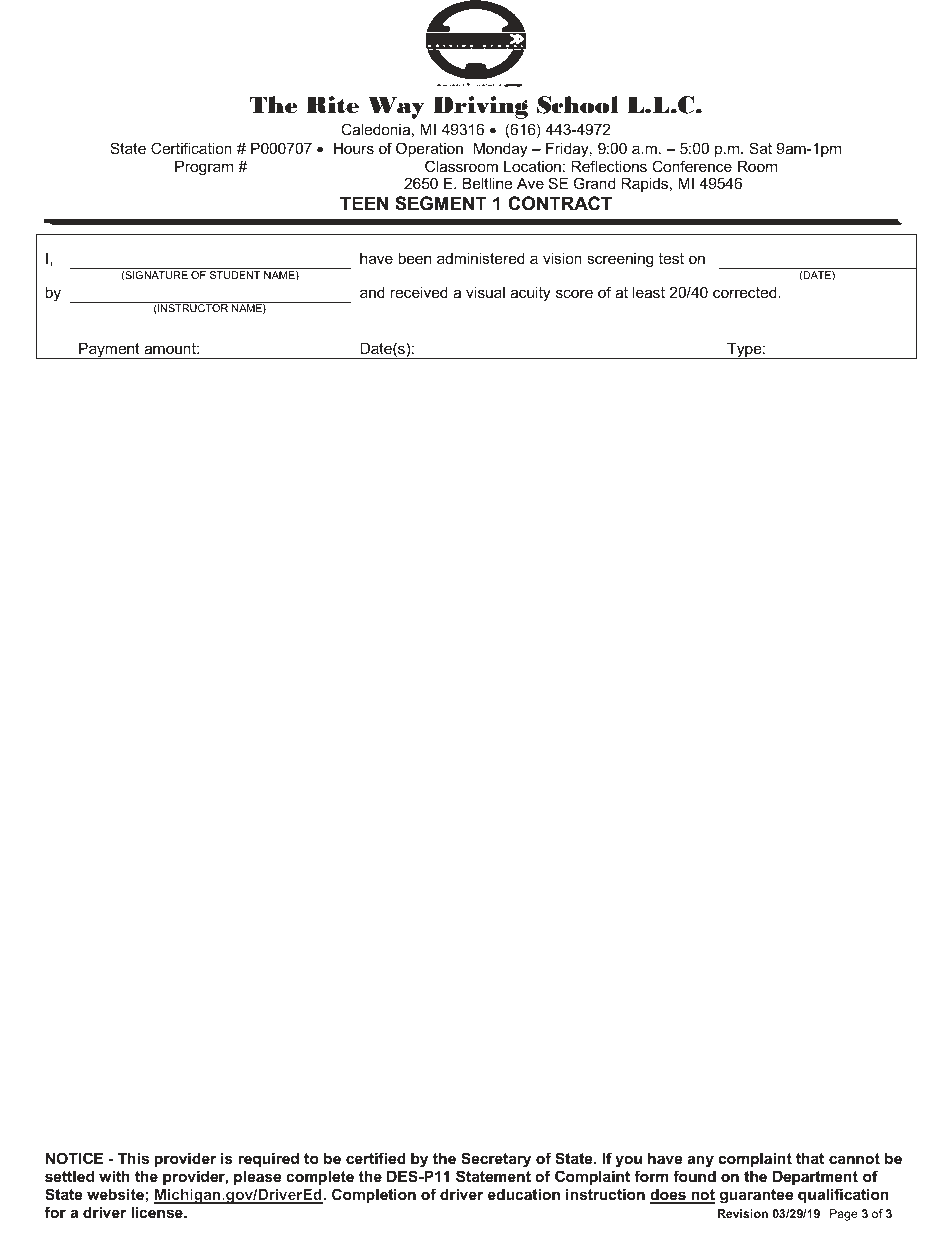  I want to click on education, so click(524, 1194).
